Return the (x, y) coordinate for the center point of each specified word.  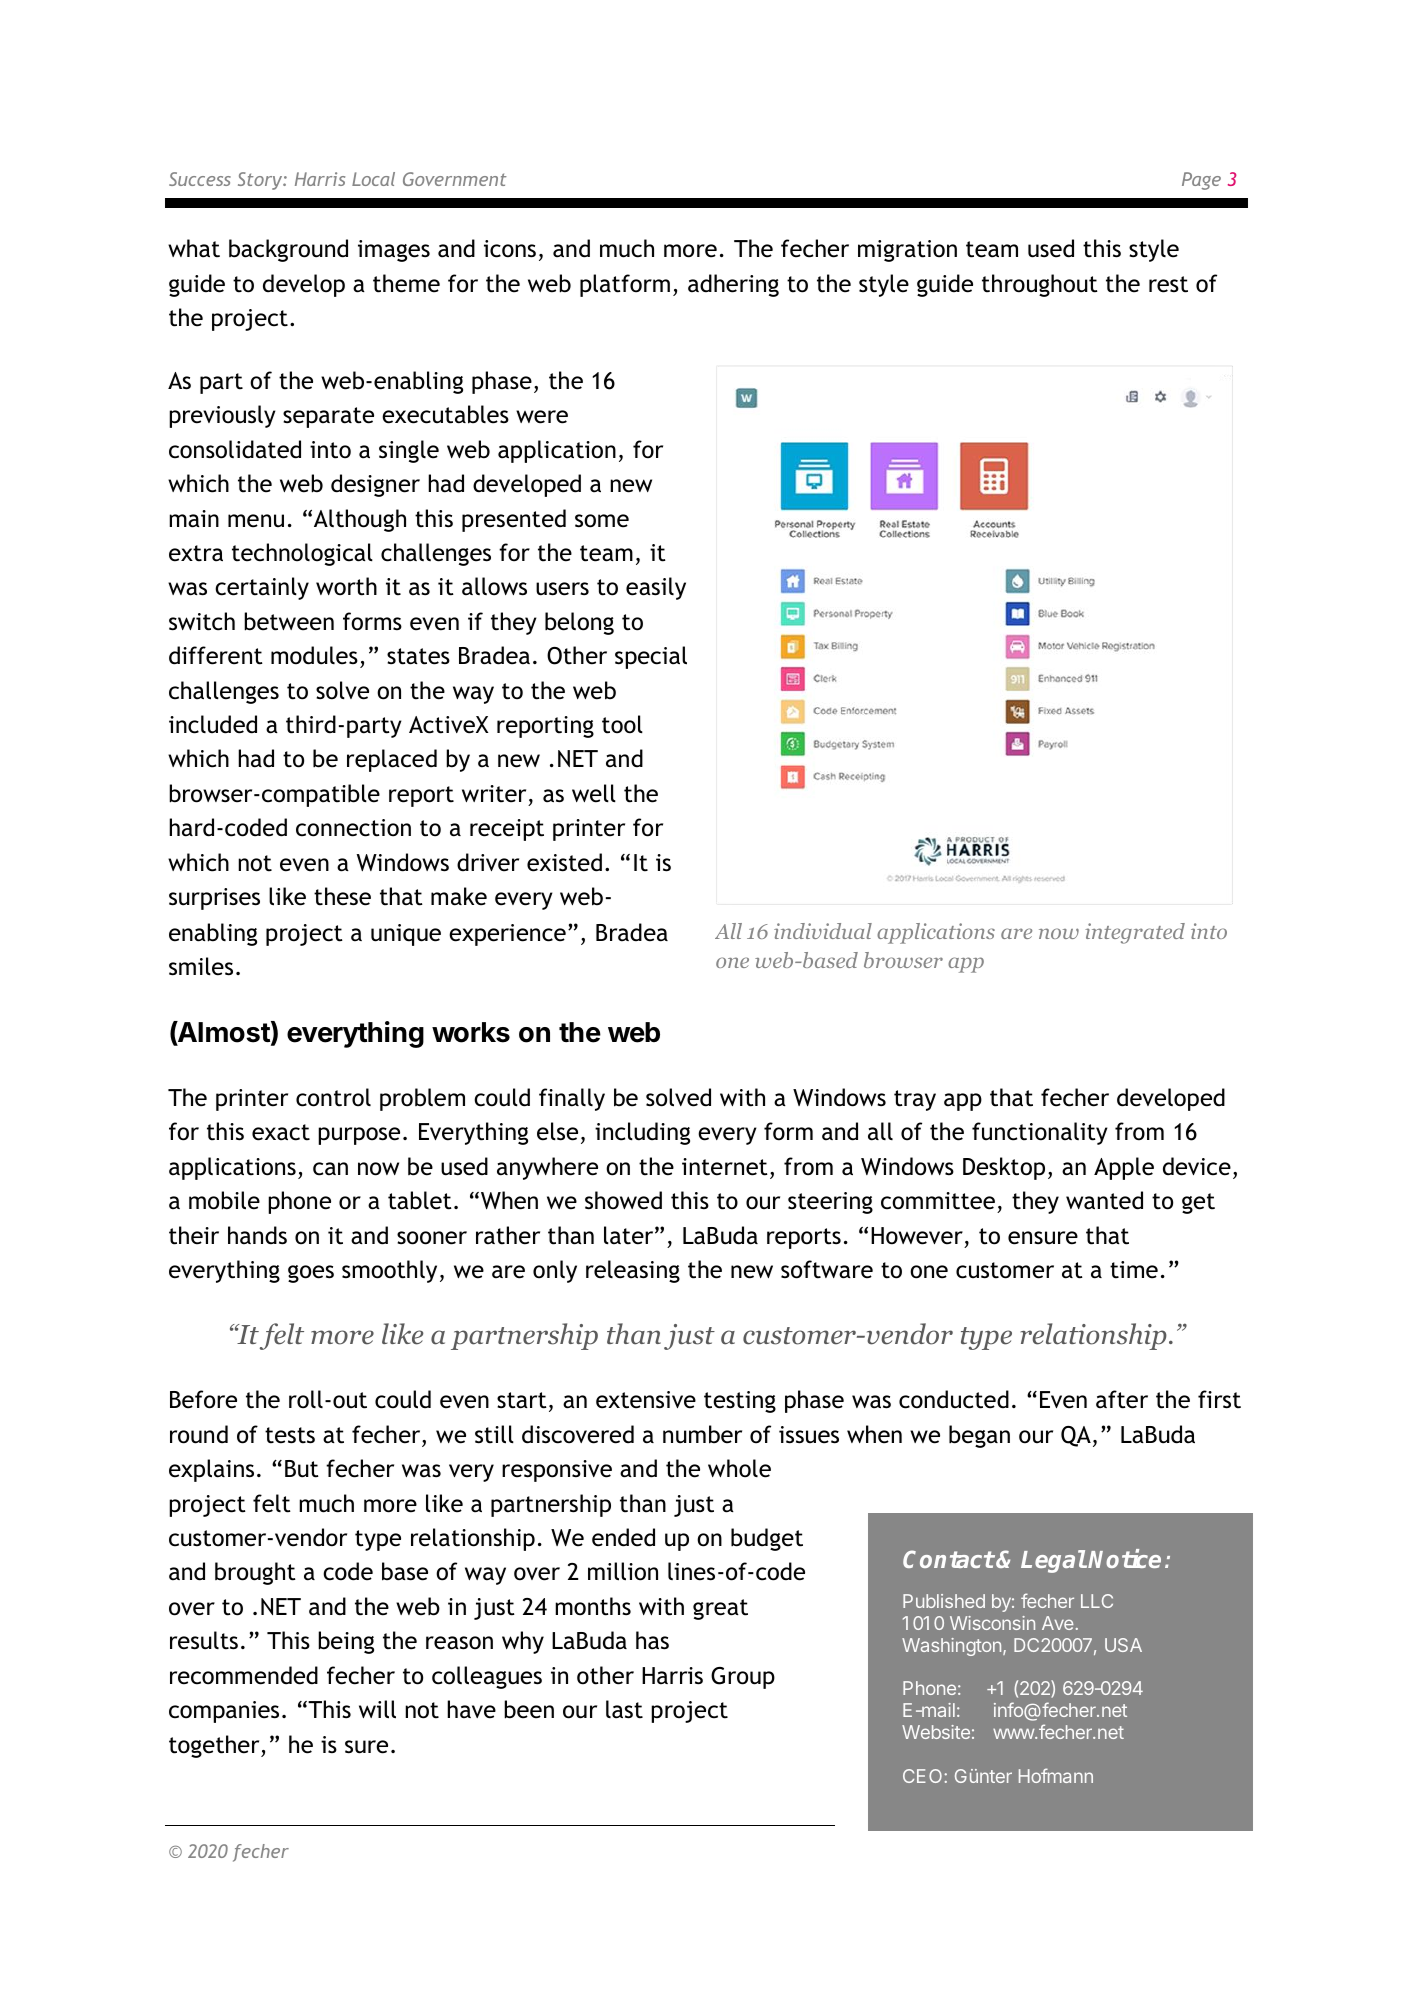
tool (622, 724)
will (377, 1709)
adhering (733, 285)
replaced (392, 760)
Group (743, 1678)
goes (311, 1274)
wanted (1104, 1200)
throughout (1040, 285)
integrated (1135, 933)
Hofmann (1056, 1775)
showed (623, 1200)
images (394, 251)
